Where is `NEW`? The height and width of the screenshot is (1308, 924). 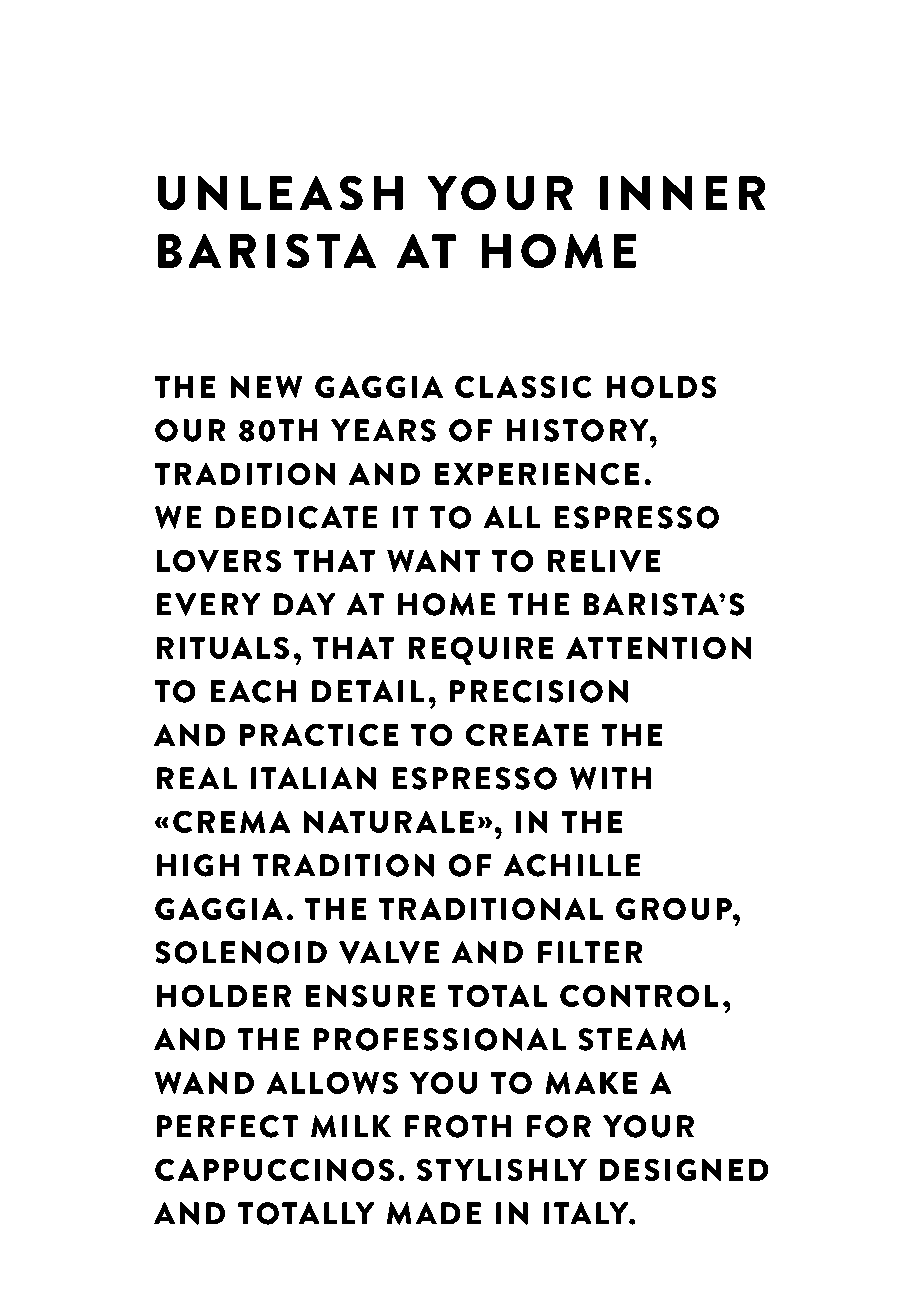 NEW is located at coordinates (266, 387).
